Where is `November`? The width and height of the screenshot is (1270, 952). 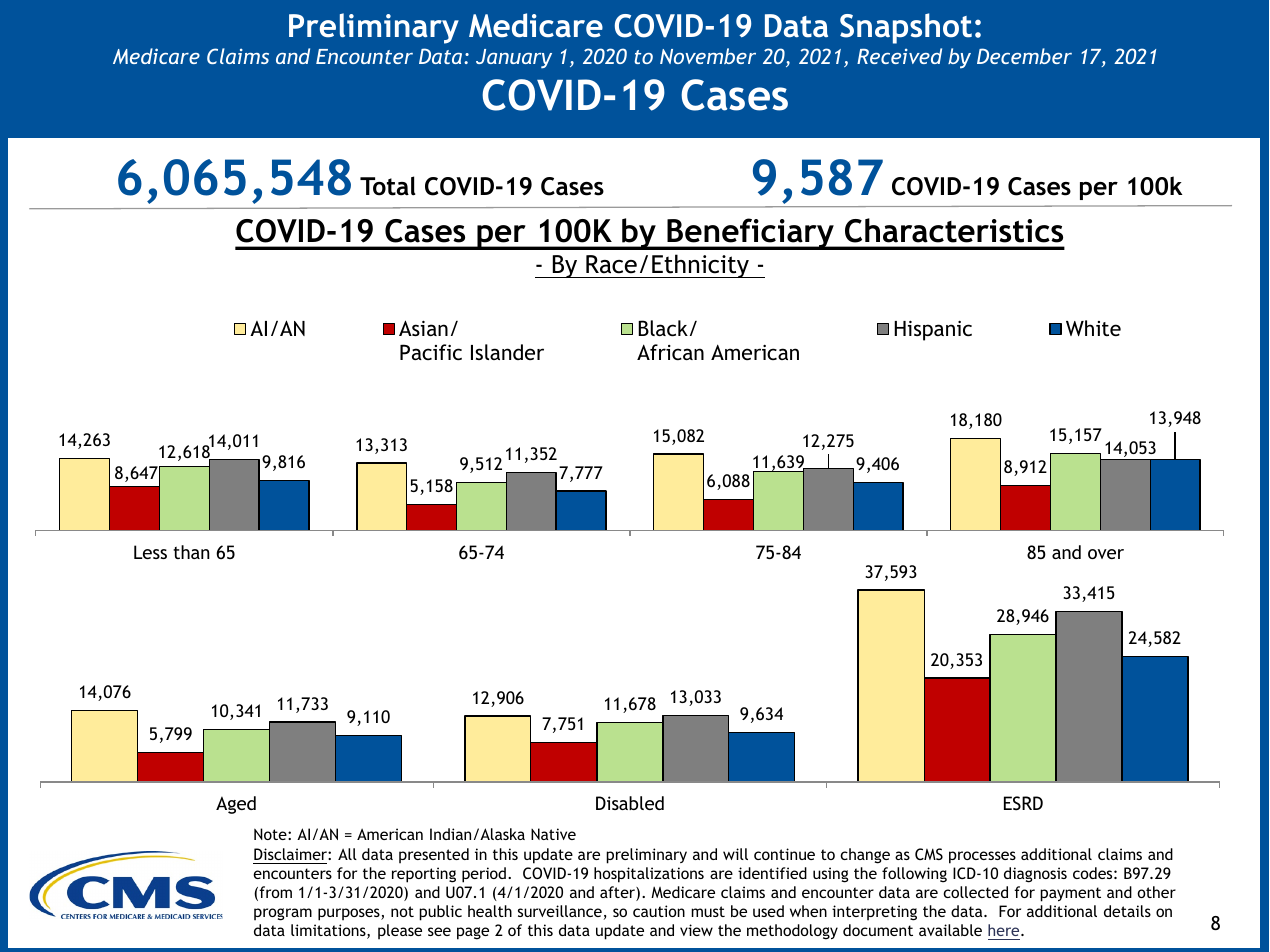
November is located at coordinates (708, 56).
